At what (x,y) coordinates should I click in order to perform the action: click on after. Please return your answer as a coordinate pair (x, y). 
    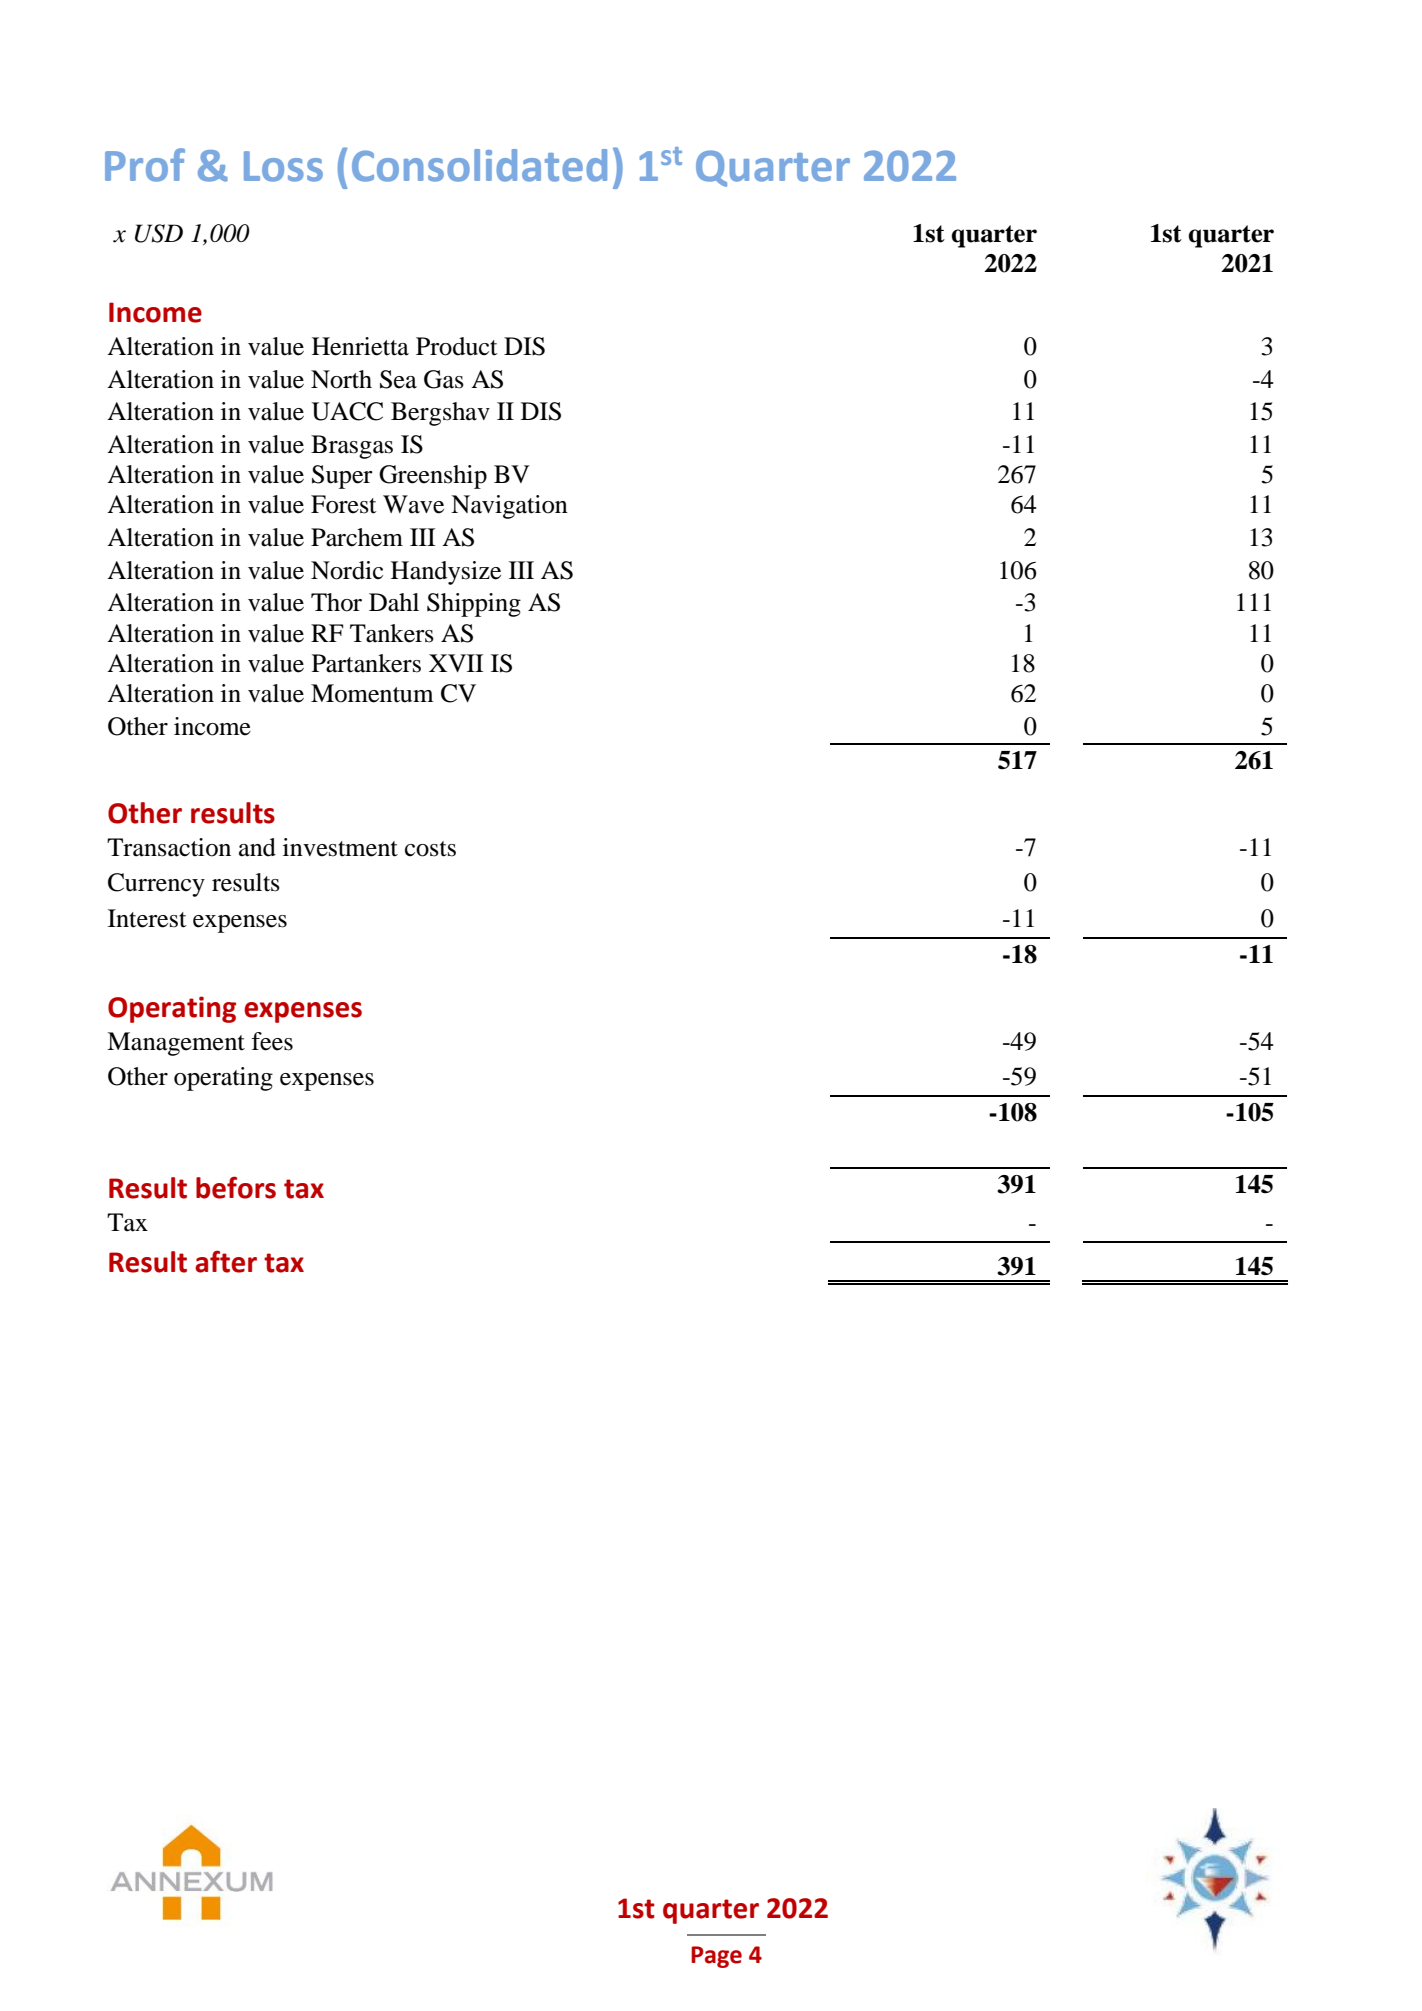
    Looking at the image, I should click on (226, 1261).
